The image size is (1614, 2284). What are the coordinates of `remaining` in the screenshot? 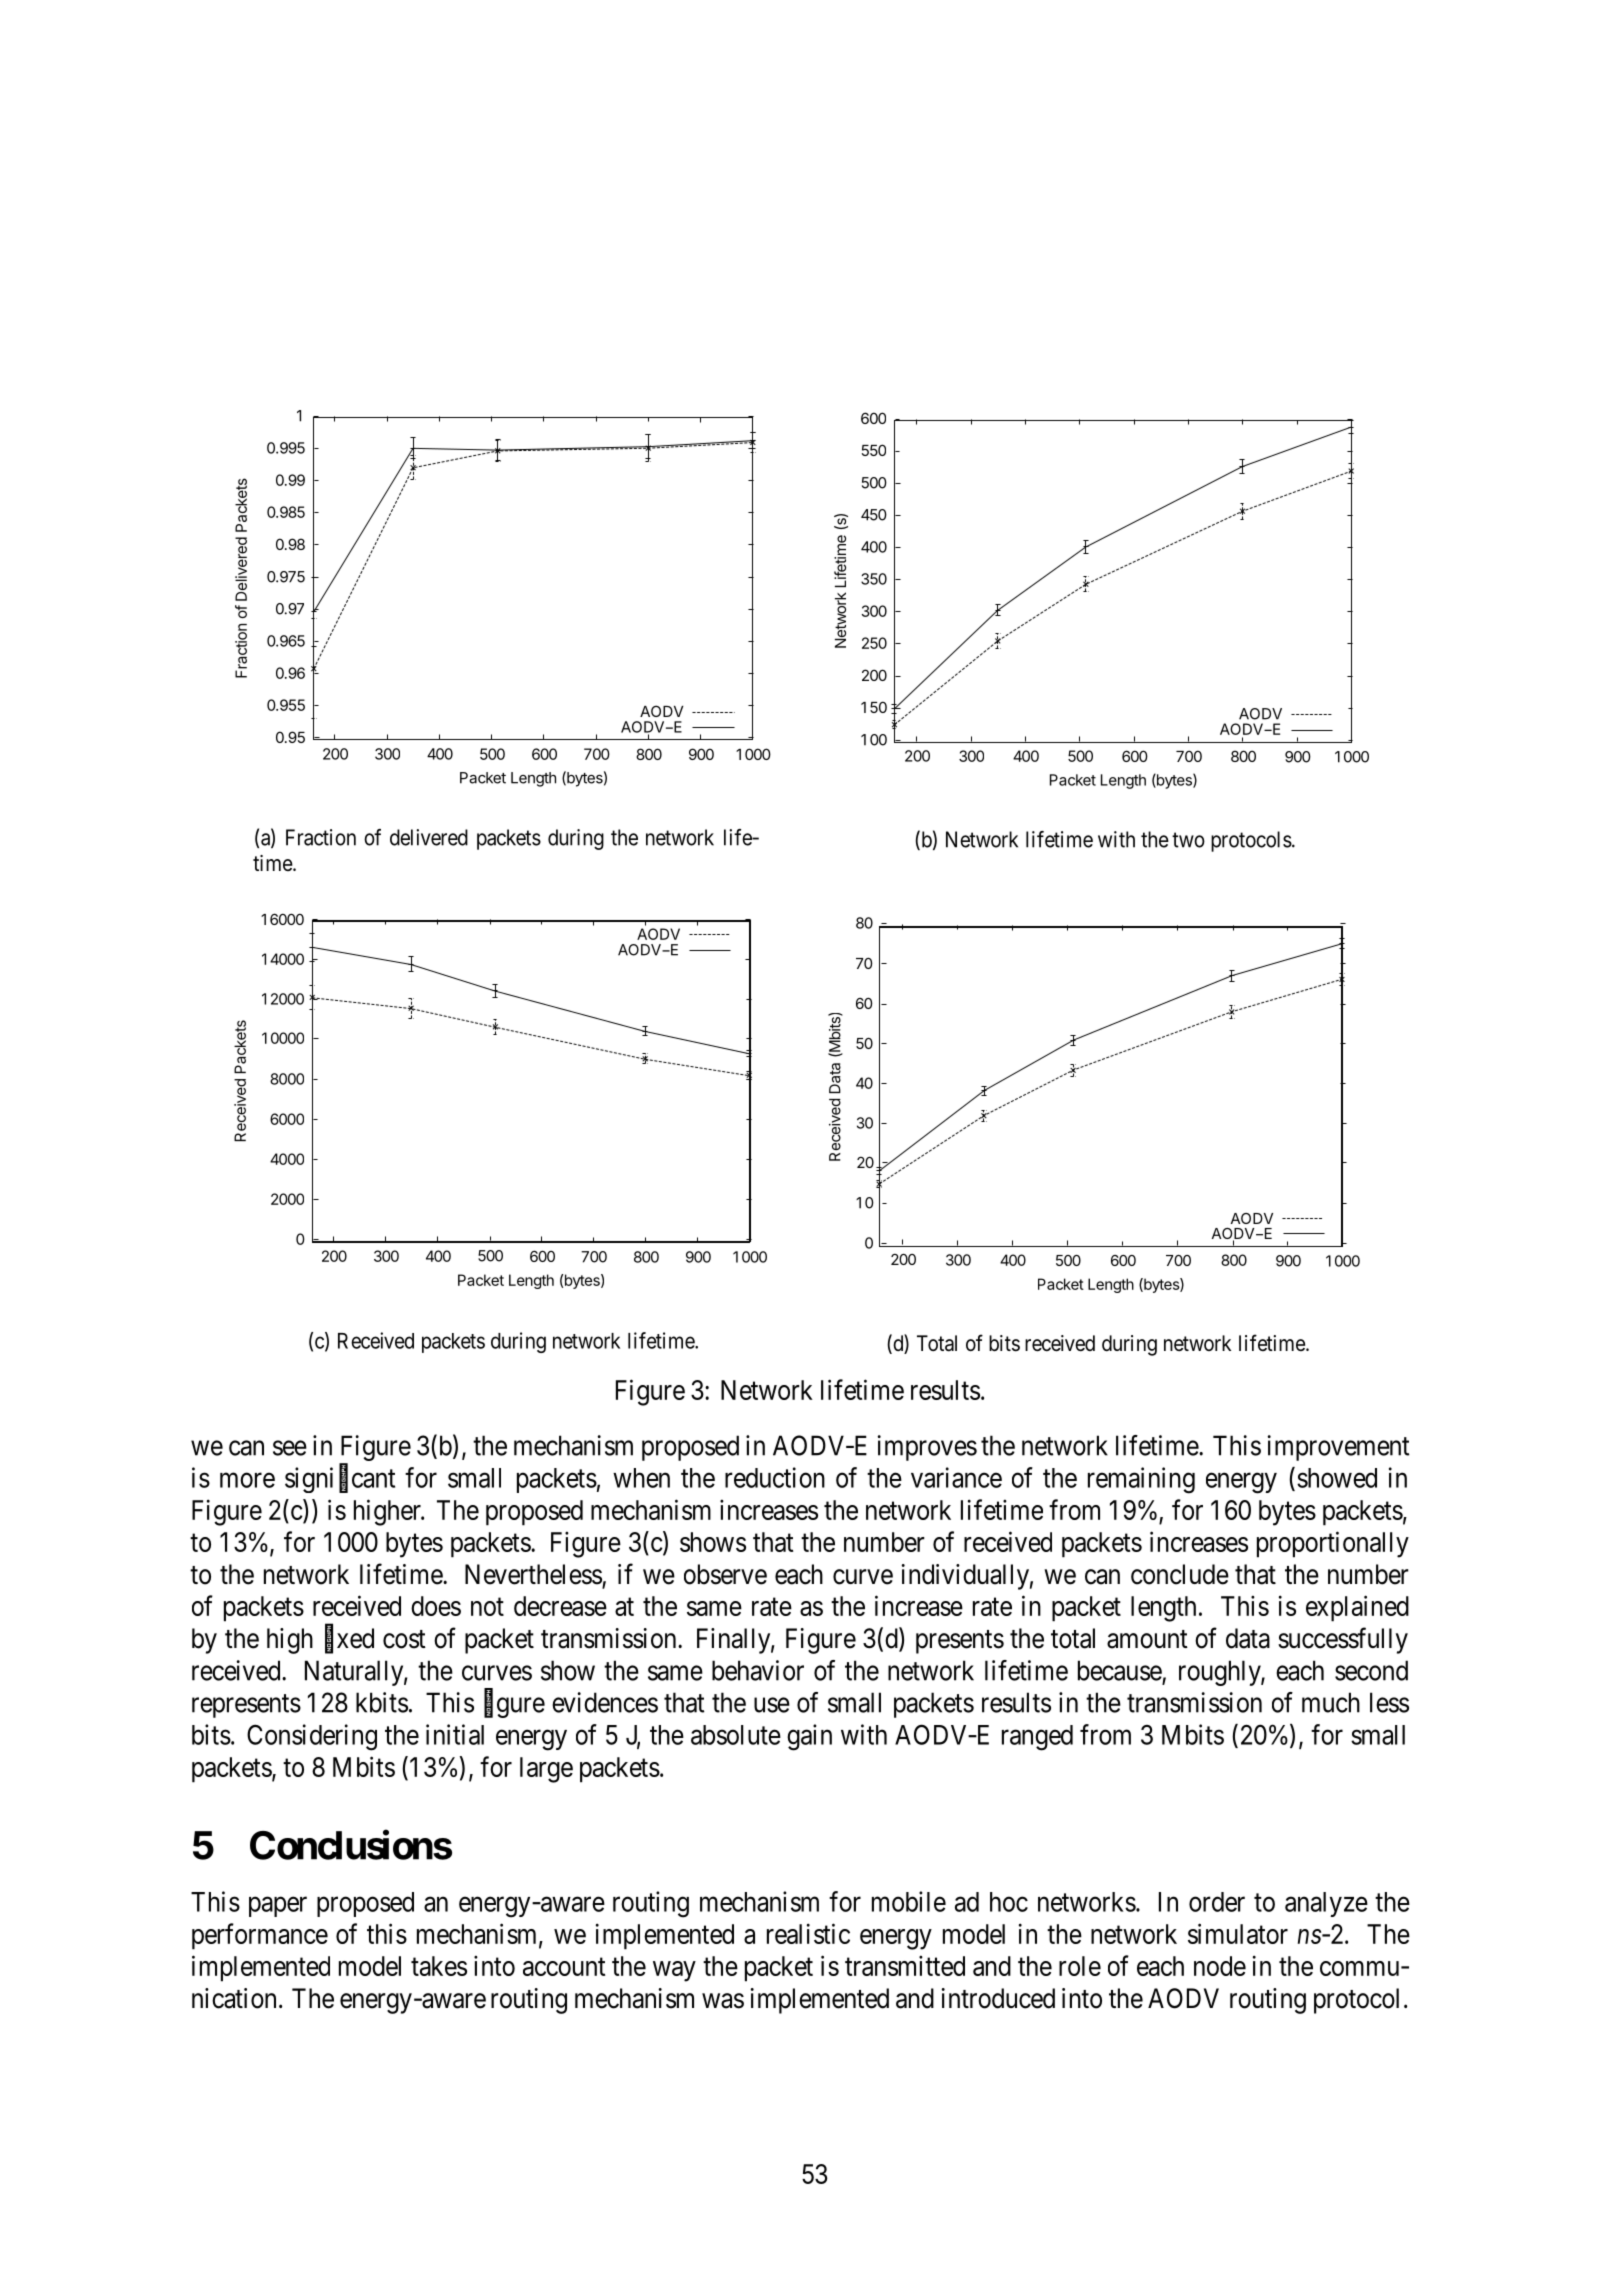 It's located at (1141, 1480).
